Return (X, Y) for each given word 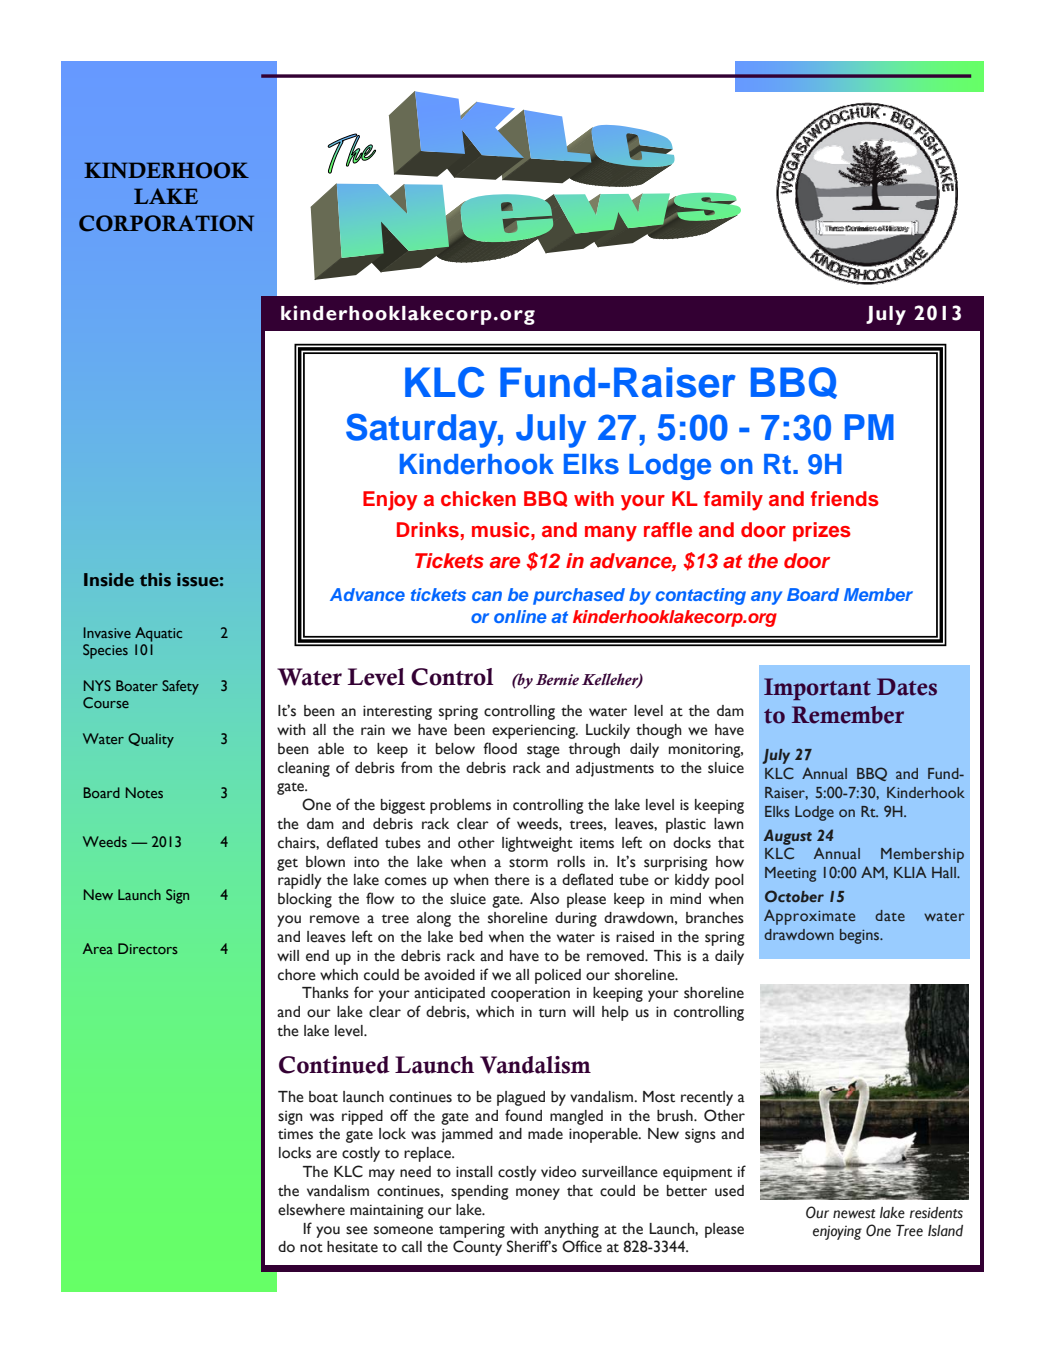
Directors (148, 948)
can (487, 596)
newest (854, 1214)
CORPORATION (166, 223)
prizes (822, 531)
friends (845, 499)
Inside (109, 580)
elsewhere (311, 1210)
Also (544, 898)
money (538, 1194)
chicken (478, 498)
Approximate (809, 917)
